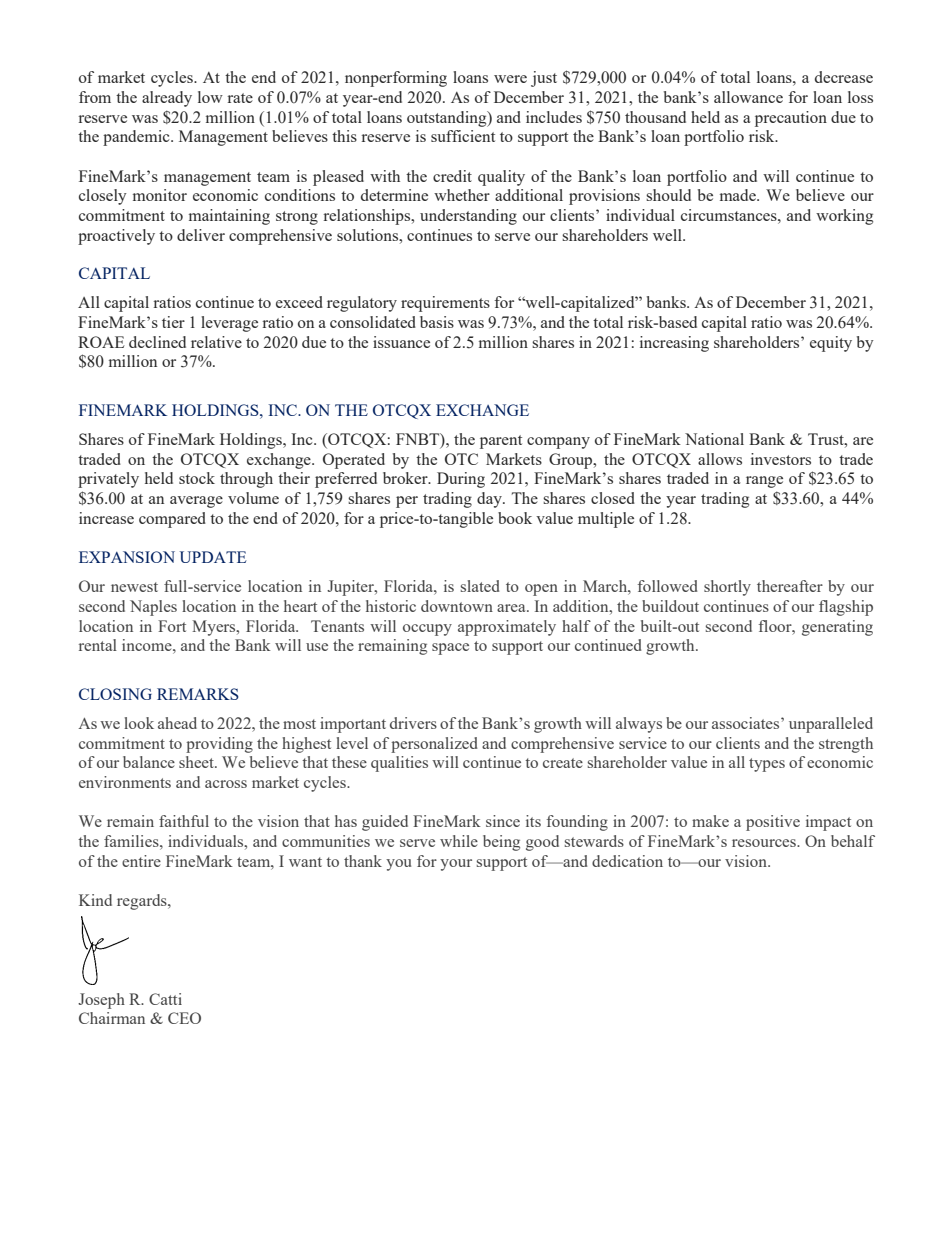 This screenshot has width=952, height=1233. Describe the element at coordinates (167, 99) in the screenshot. I see `already` at that location.
